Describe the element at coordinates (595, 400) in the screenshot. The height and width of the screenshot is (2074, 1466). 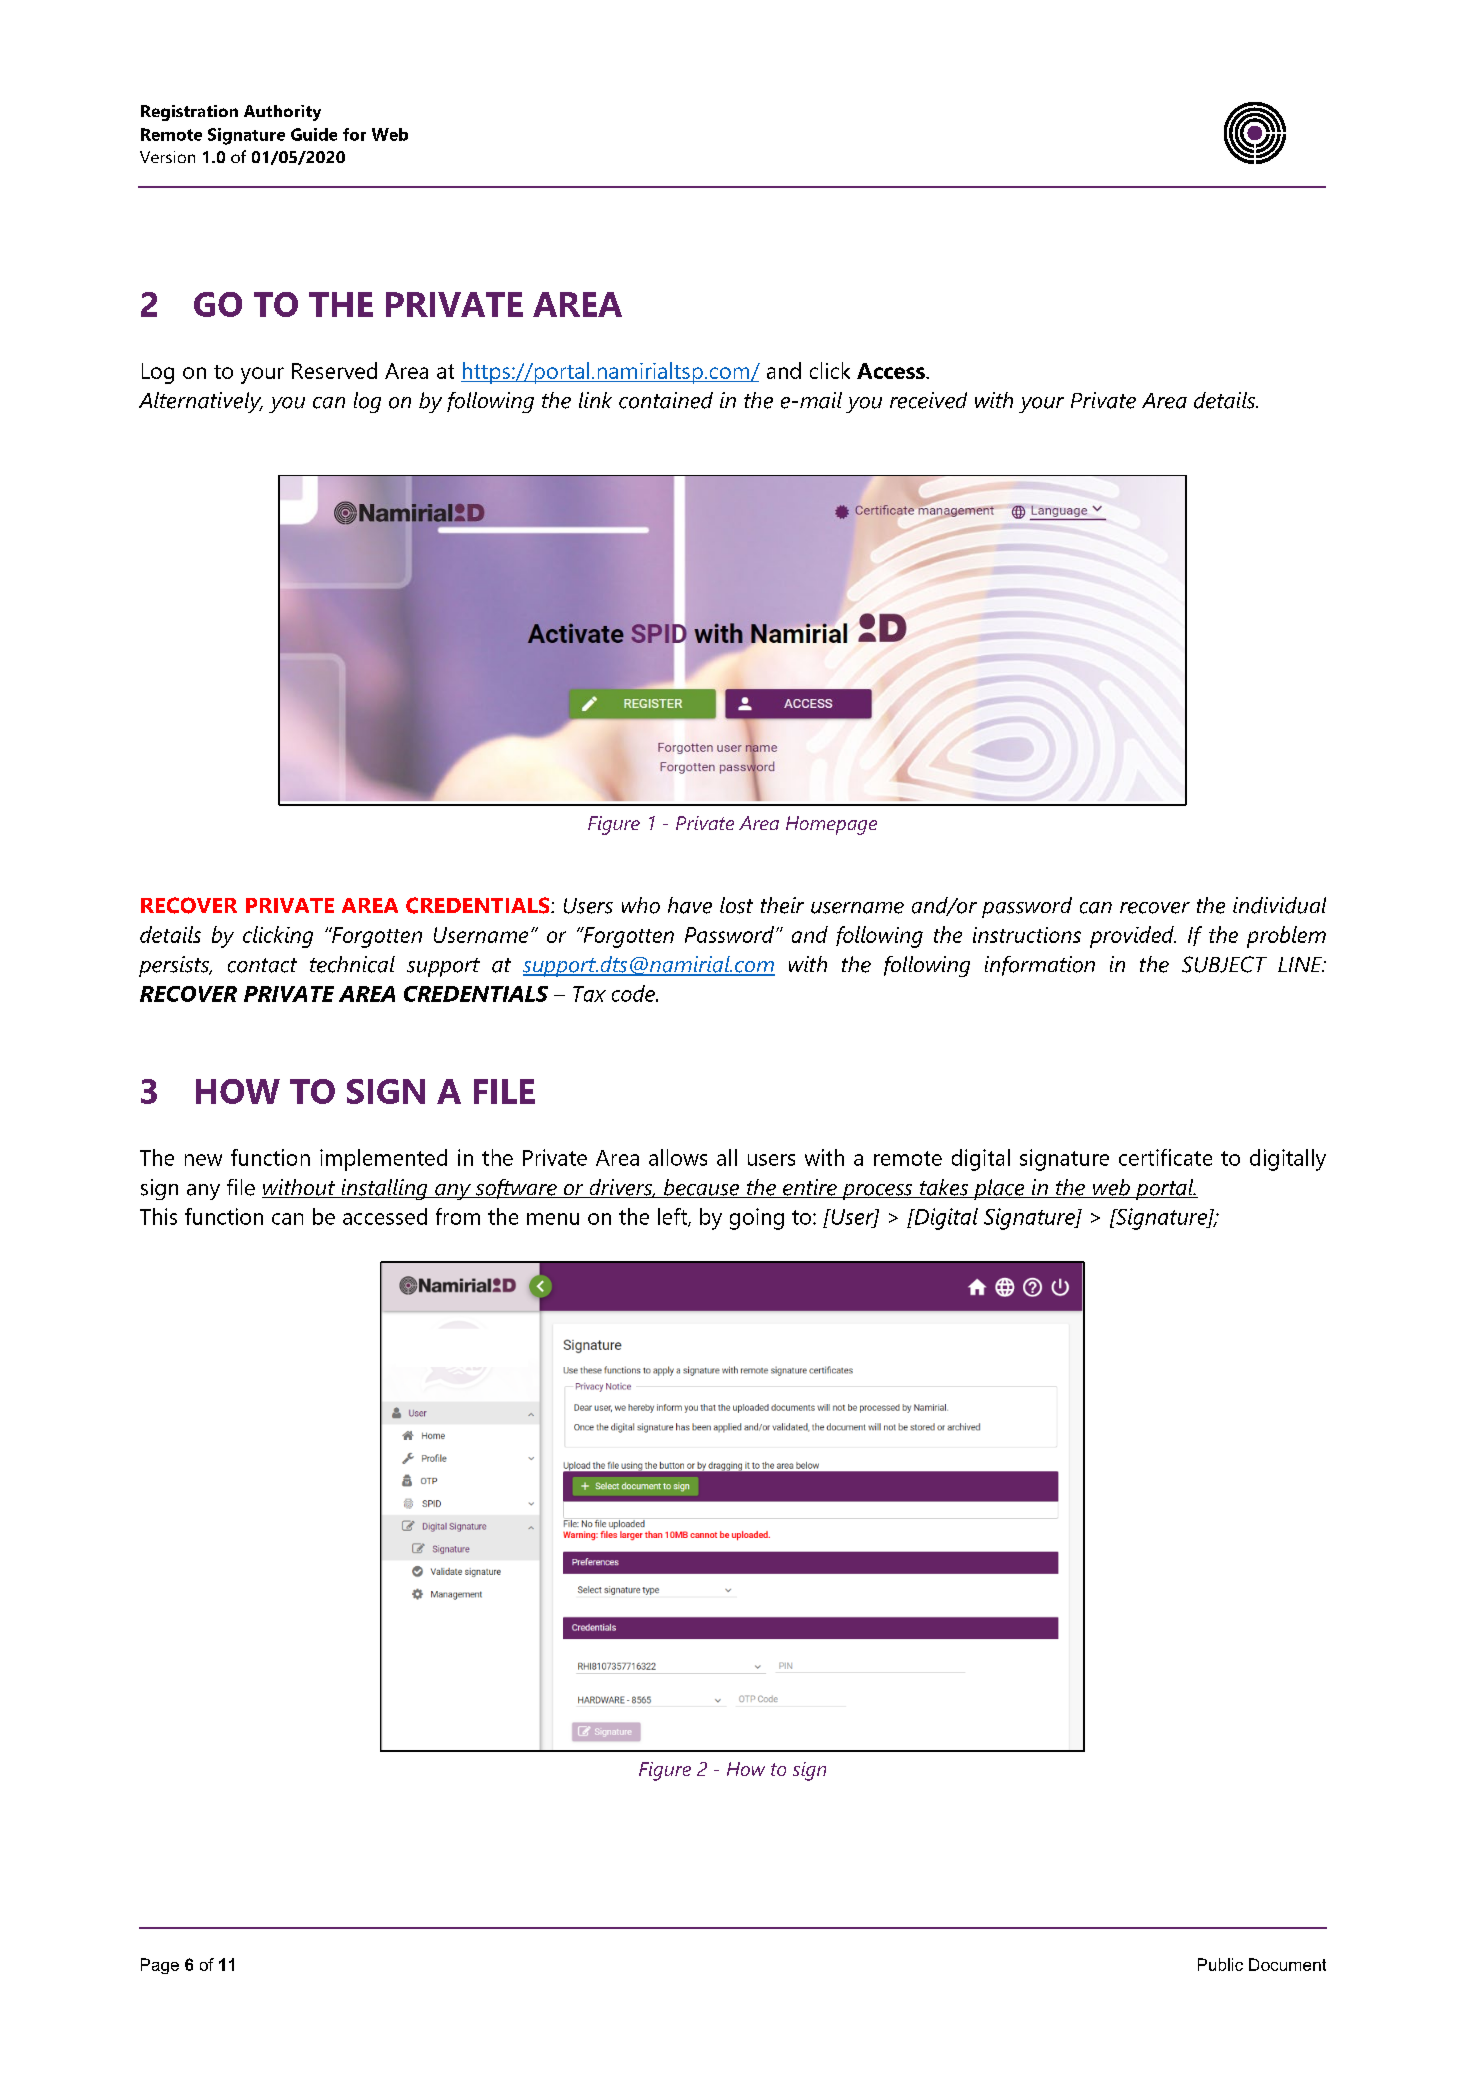
I see `link` at that location.
